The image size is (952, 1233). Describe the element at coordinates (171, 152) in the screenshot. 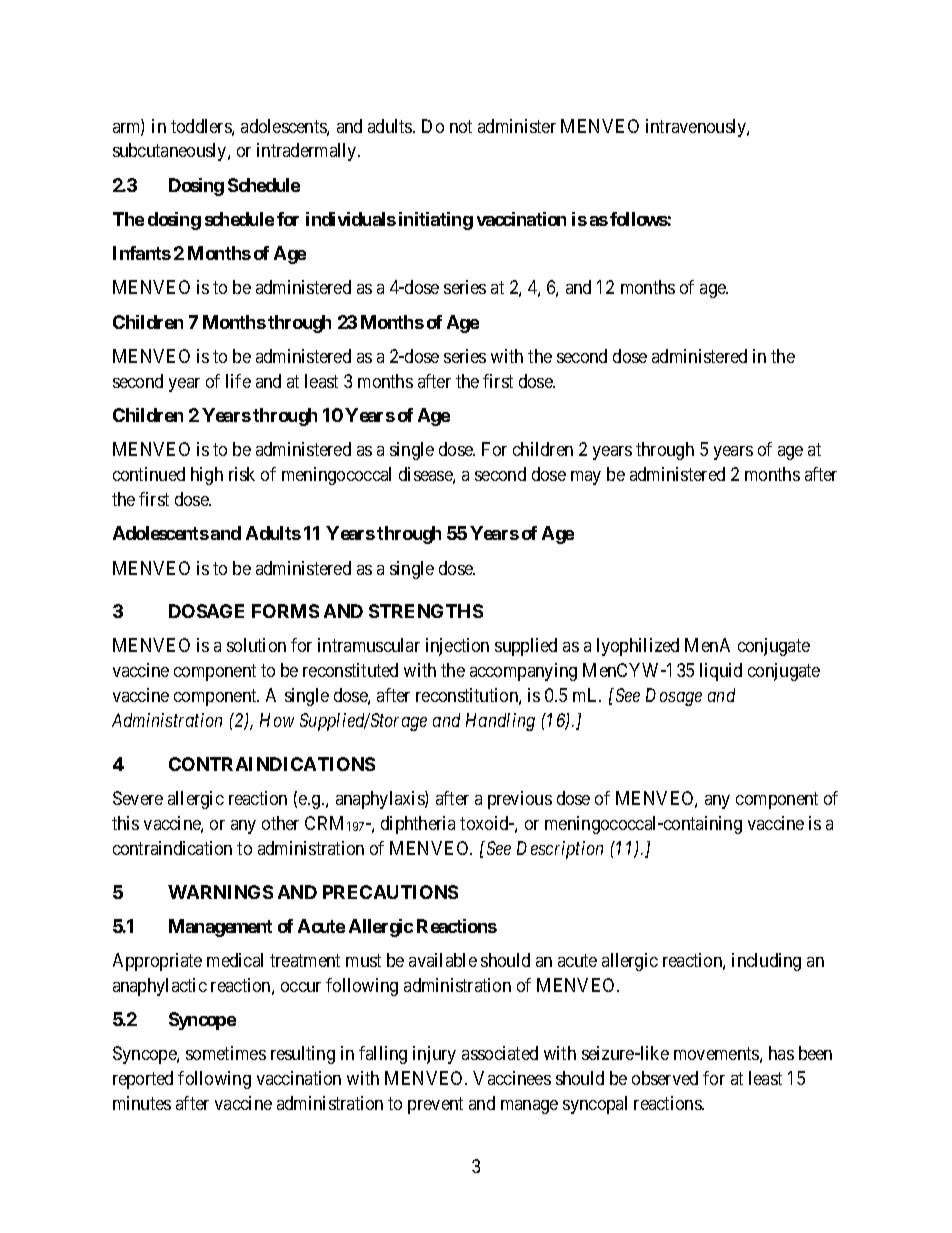

I see `subcutaneously` at that location.
